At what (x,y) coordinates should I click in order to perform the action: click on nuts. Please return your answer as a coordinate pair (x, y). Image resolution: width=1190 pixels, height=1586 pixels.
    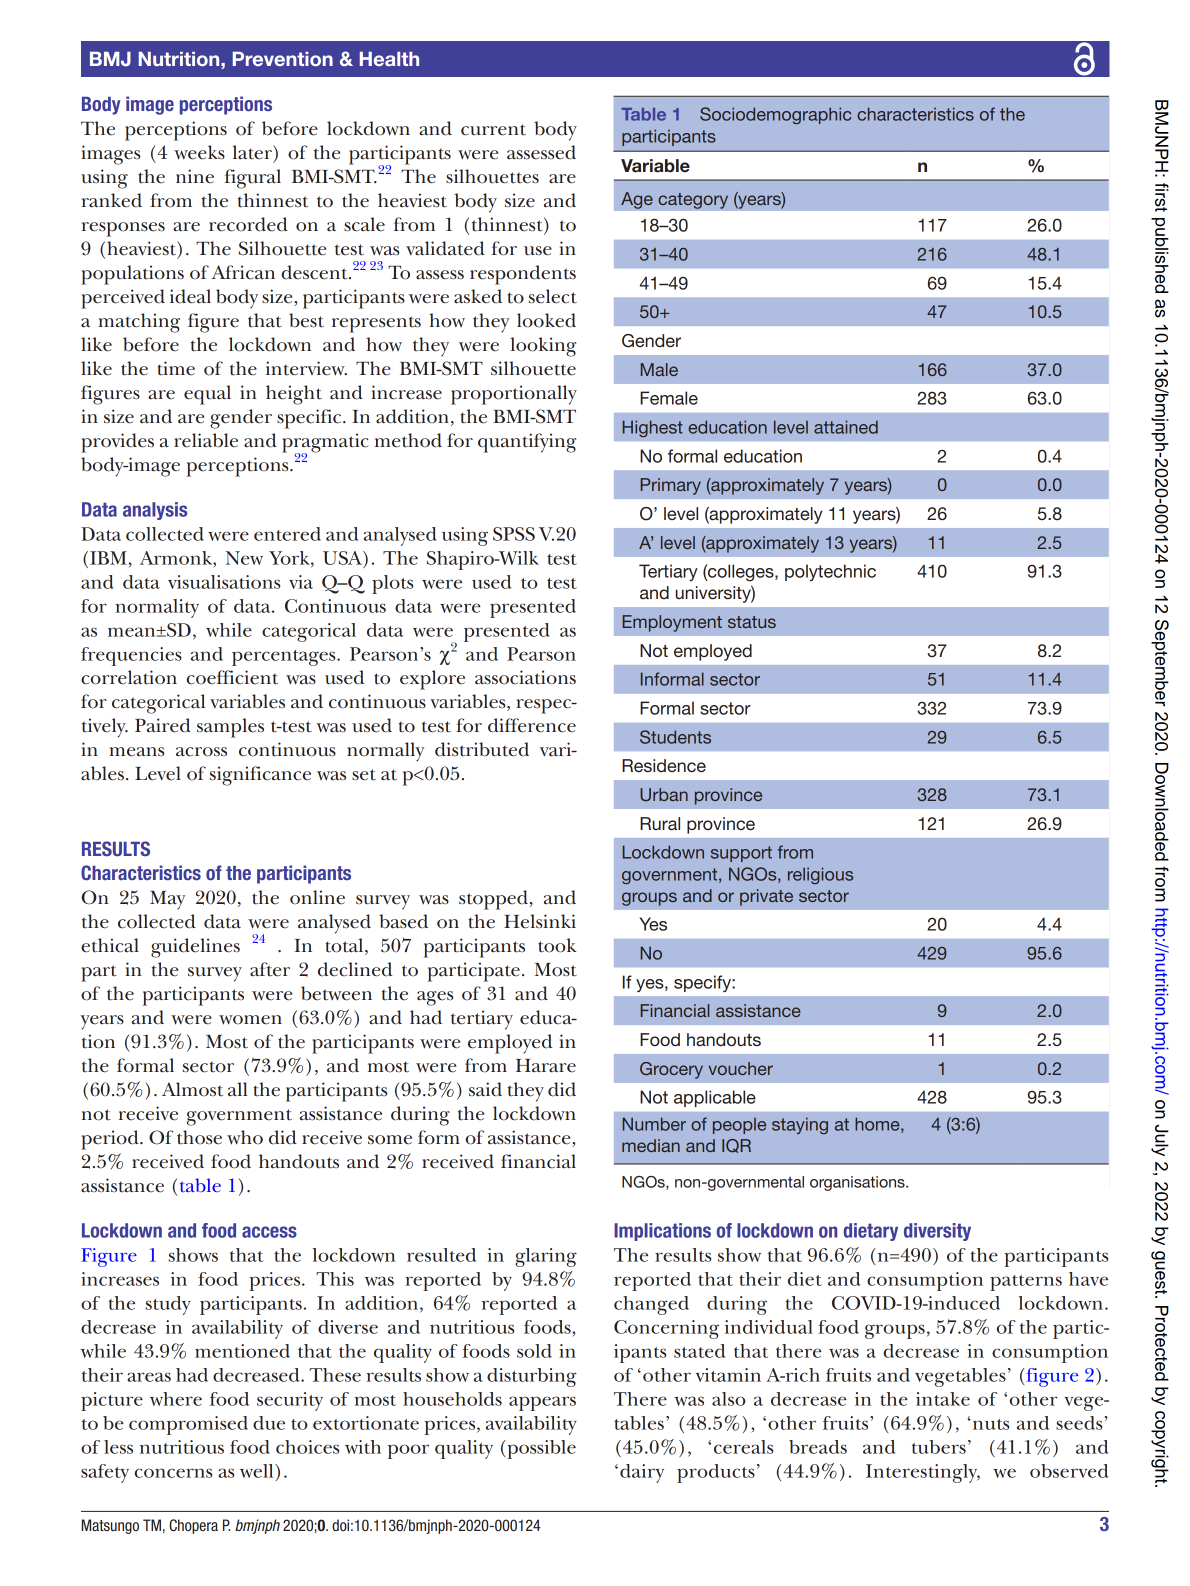
    Looking at the image, I should click on (991, 1424).
